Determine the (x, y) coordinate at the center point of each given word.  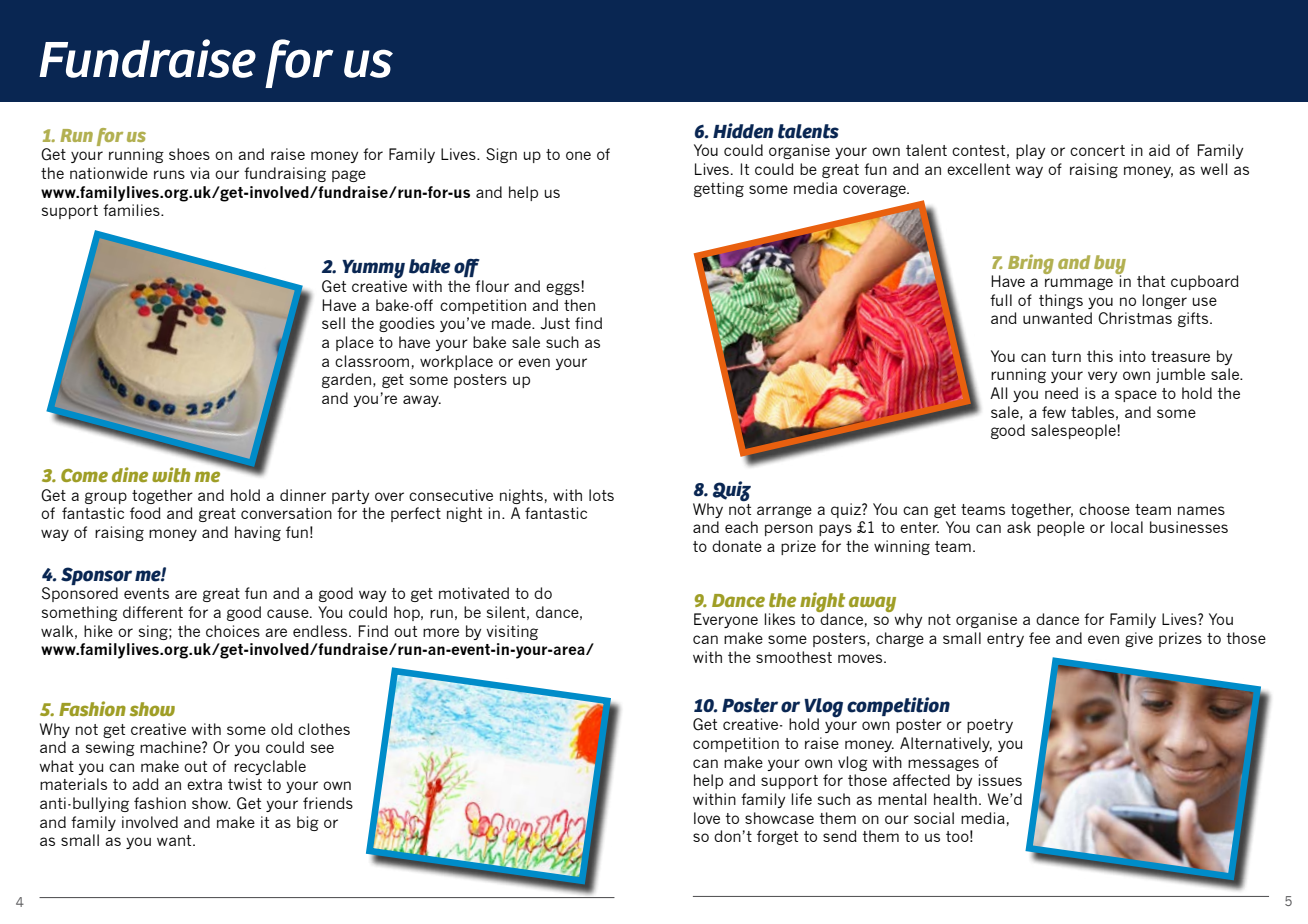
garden (346, 380)
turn (1066, 356)
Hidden (743, 131)
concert (1097, 150)
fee (1039, 638)
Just (555, 323)
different (153, 612)
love (707, 818)
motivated (474, 593)
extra (204, 784)
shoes (189, 154)
